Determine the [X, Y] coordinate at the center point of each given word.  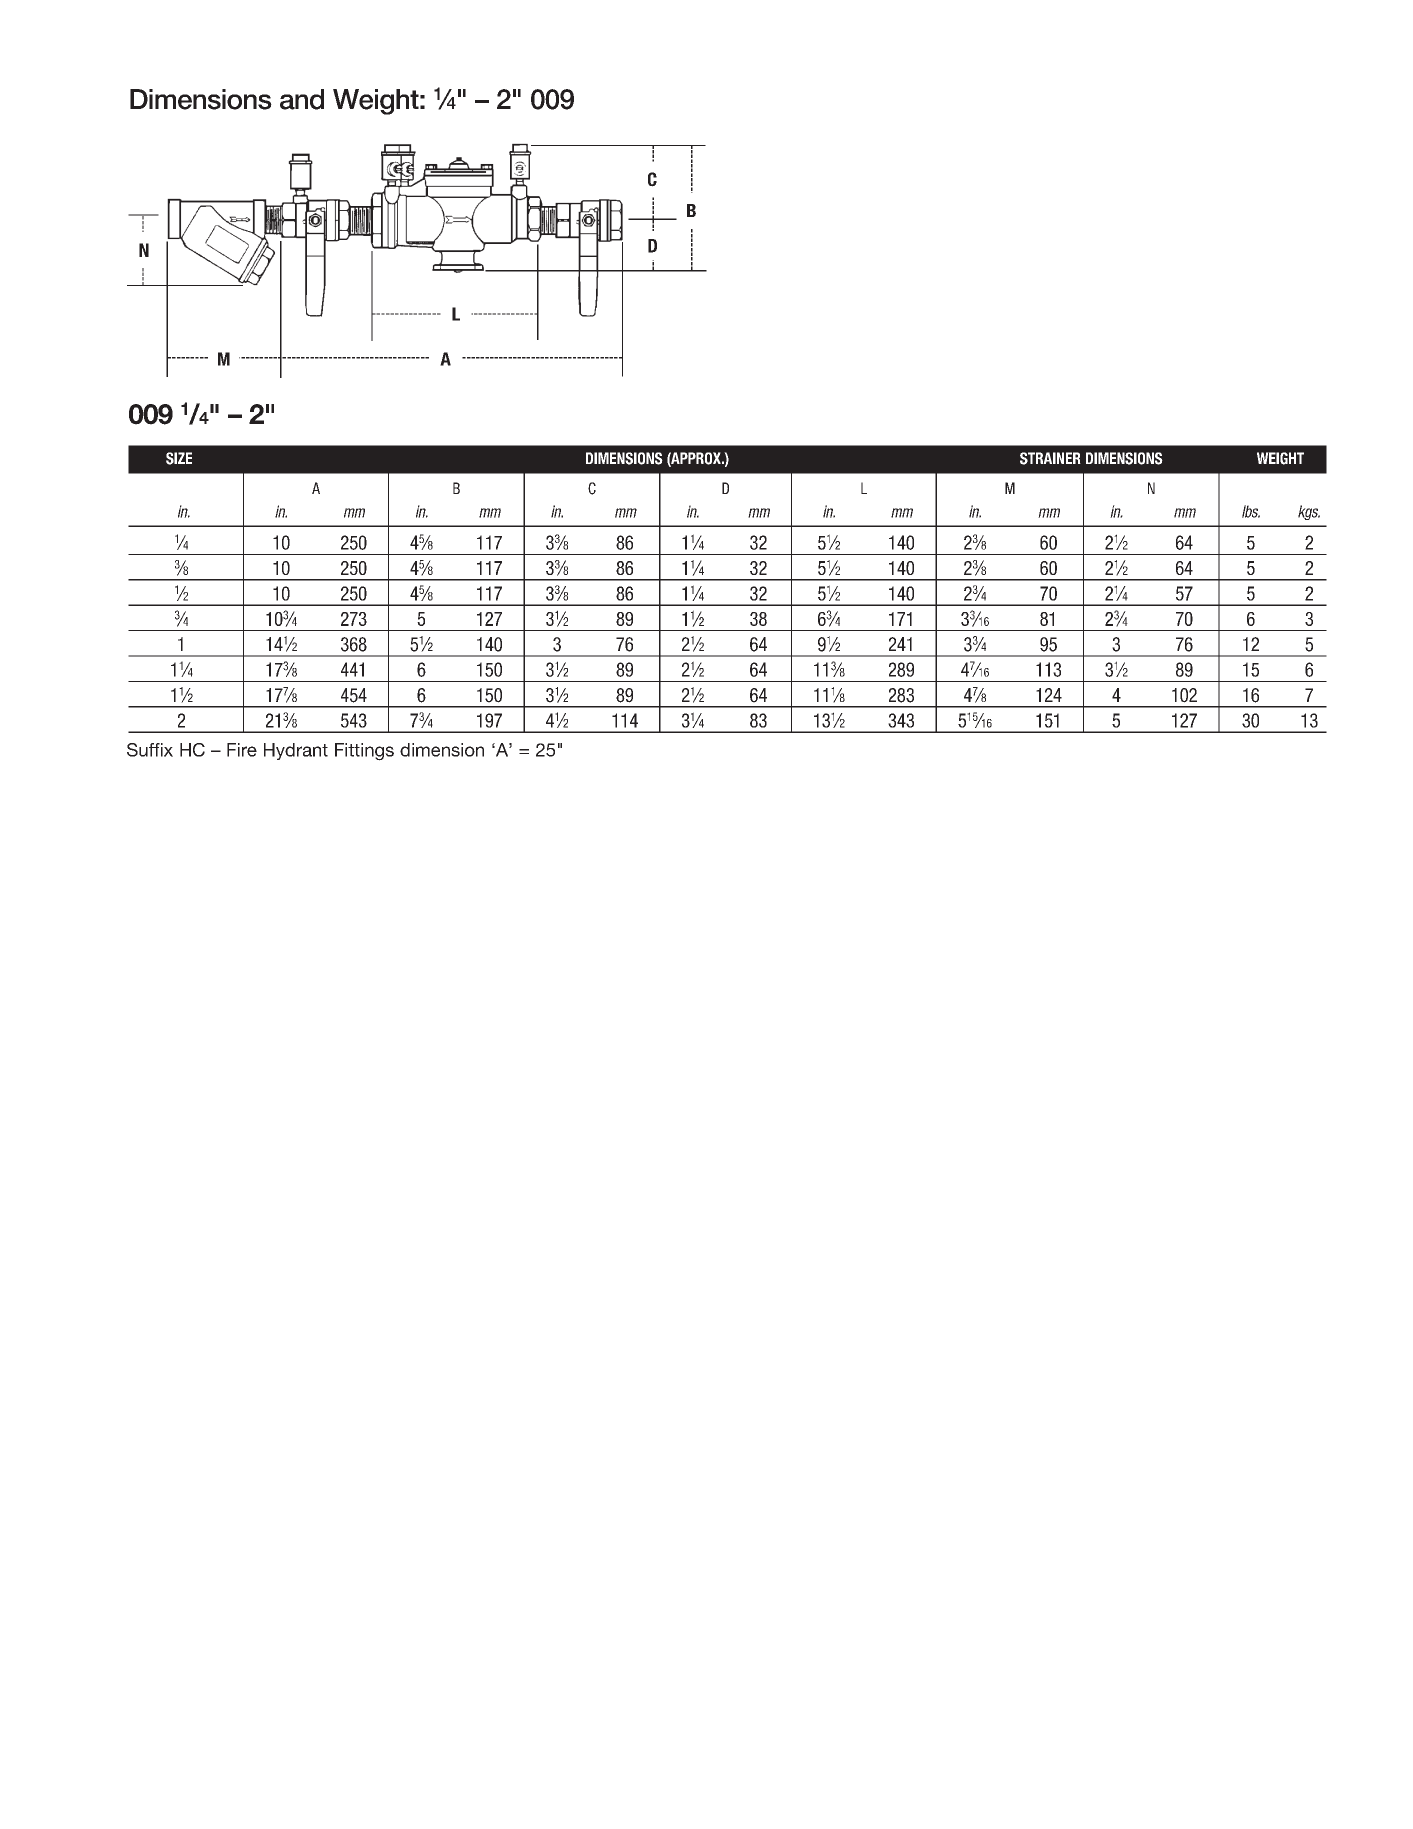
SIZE [179, 458]
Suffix [150, 750]
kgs [1309, 512]
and [302, 99]
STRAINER [1050, 458]
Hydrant [296, 751]
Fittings [364, 752]
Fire [242, 750]
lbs [1251, 511]
